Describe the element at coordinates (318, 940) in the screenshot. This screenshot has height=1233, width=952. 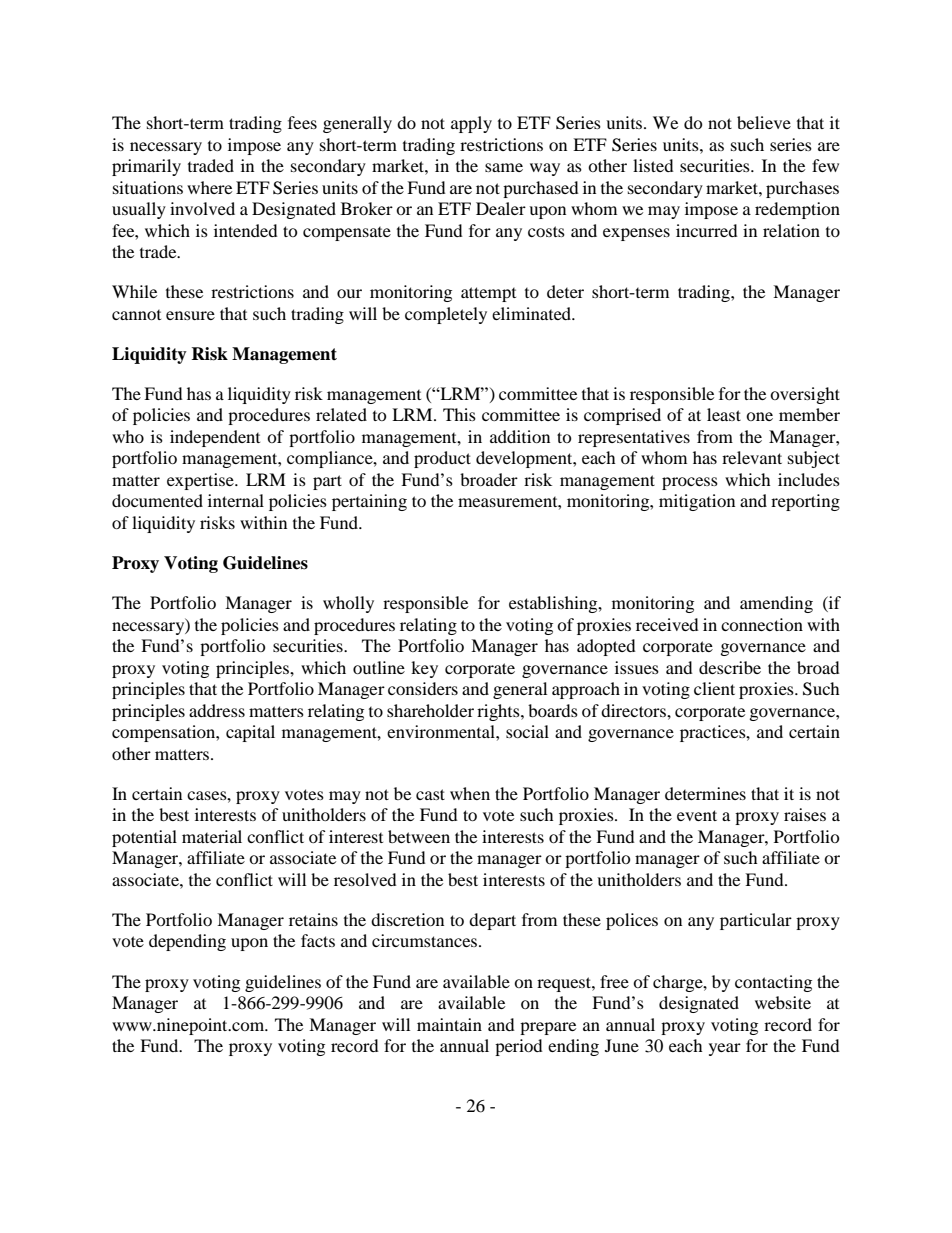
I see `facts` at that location.
